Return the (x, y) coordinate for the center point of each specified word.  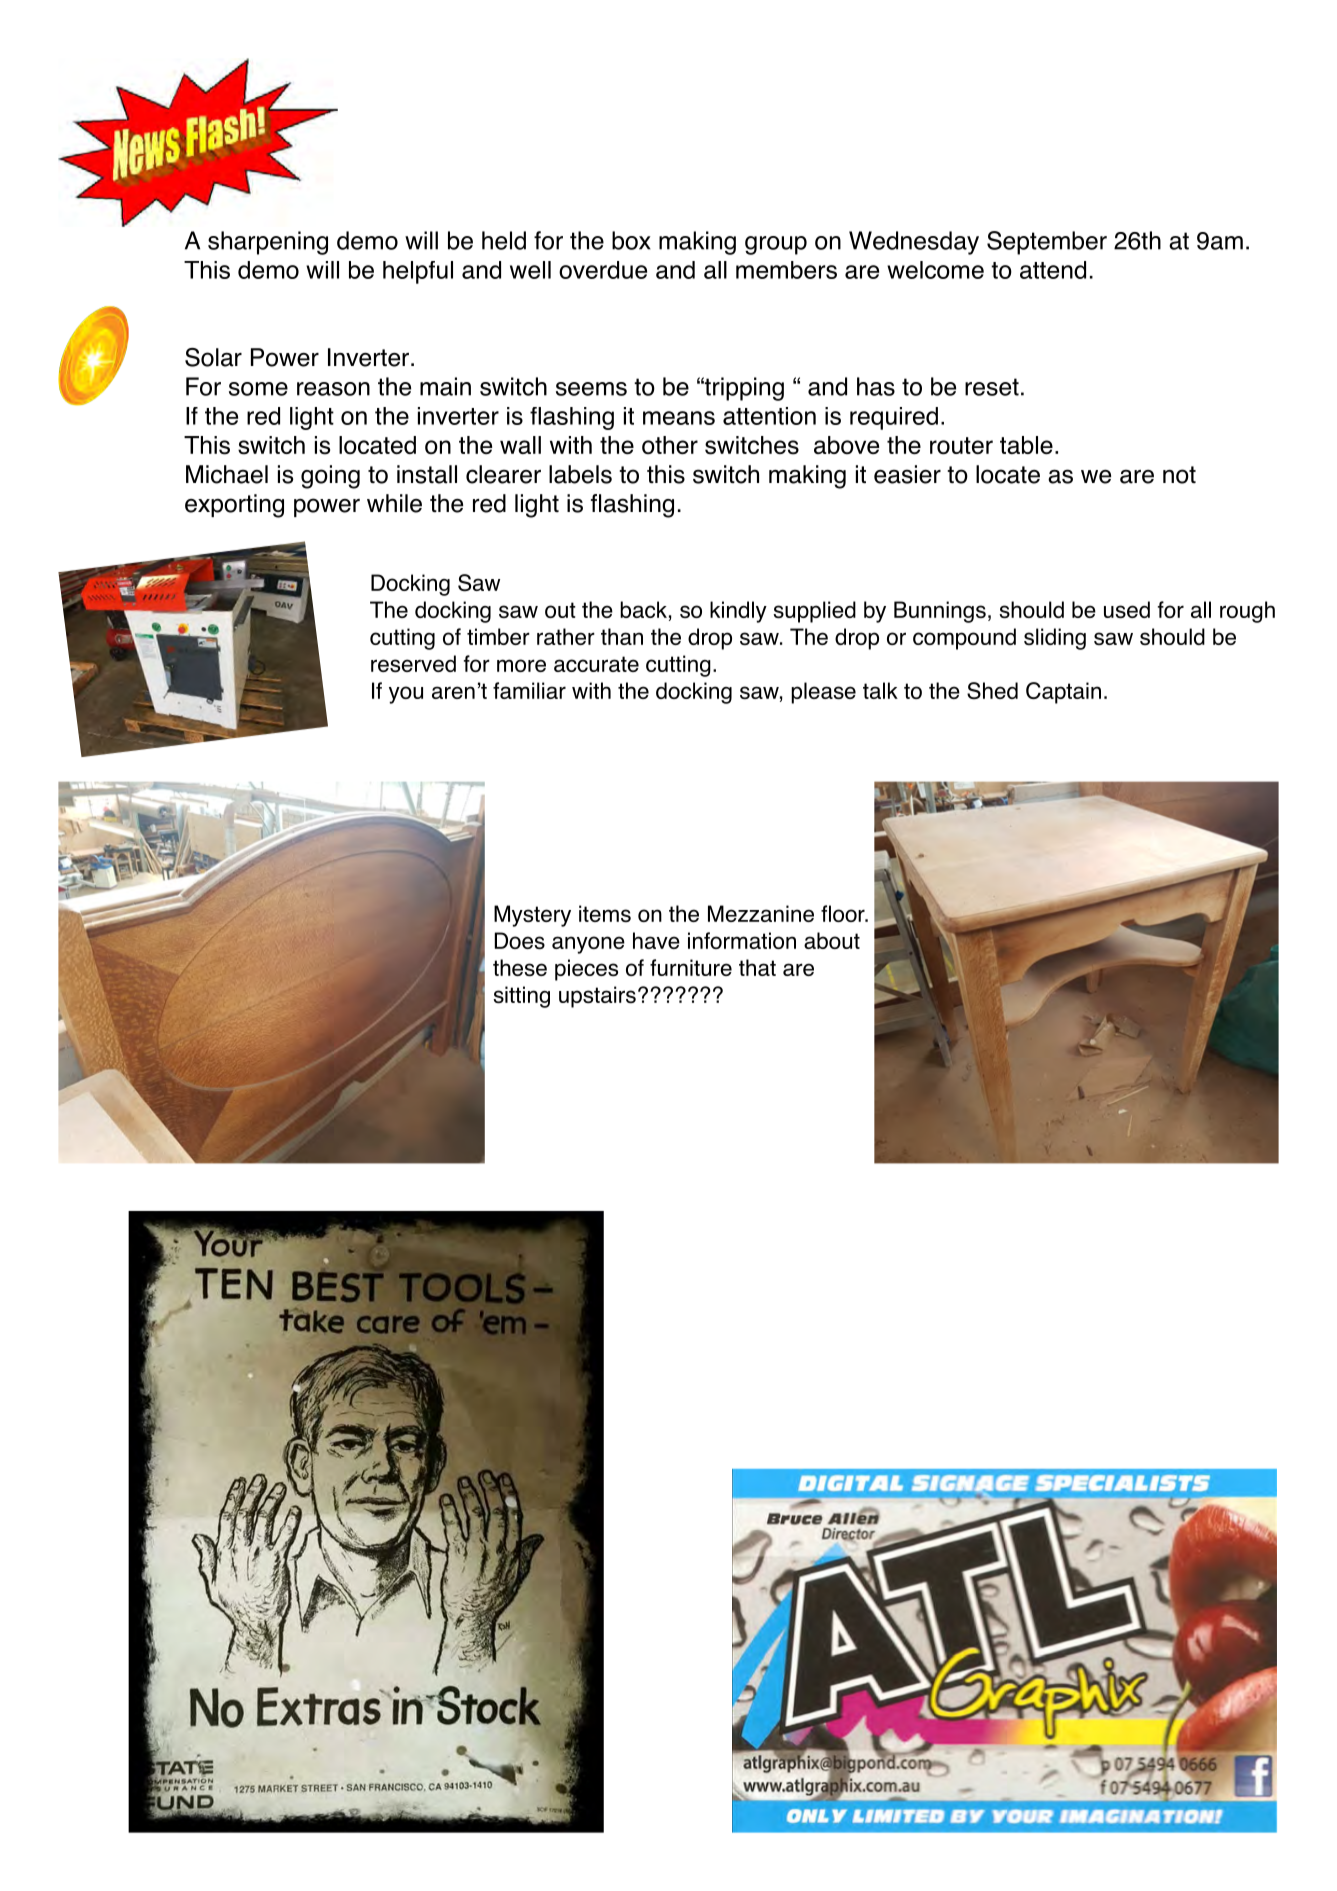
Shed (992, 690)
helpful (418, 272)
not (1179, 475)
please (823, 693)
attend (1053, 270)
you (406, 695)
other (670, 445)
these (520, 967)
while (394, 503)
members (786, 270)
